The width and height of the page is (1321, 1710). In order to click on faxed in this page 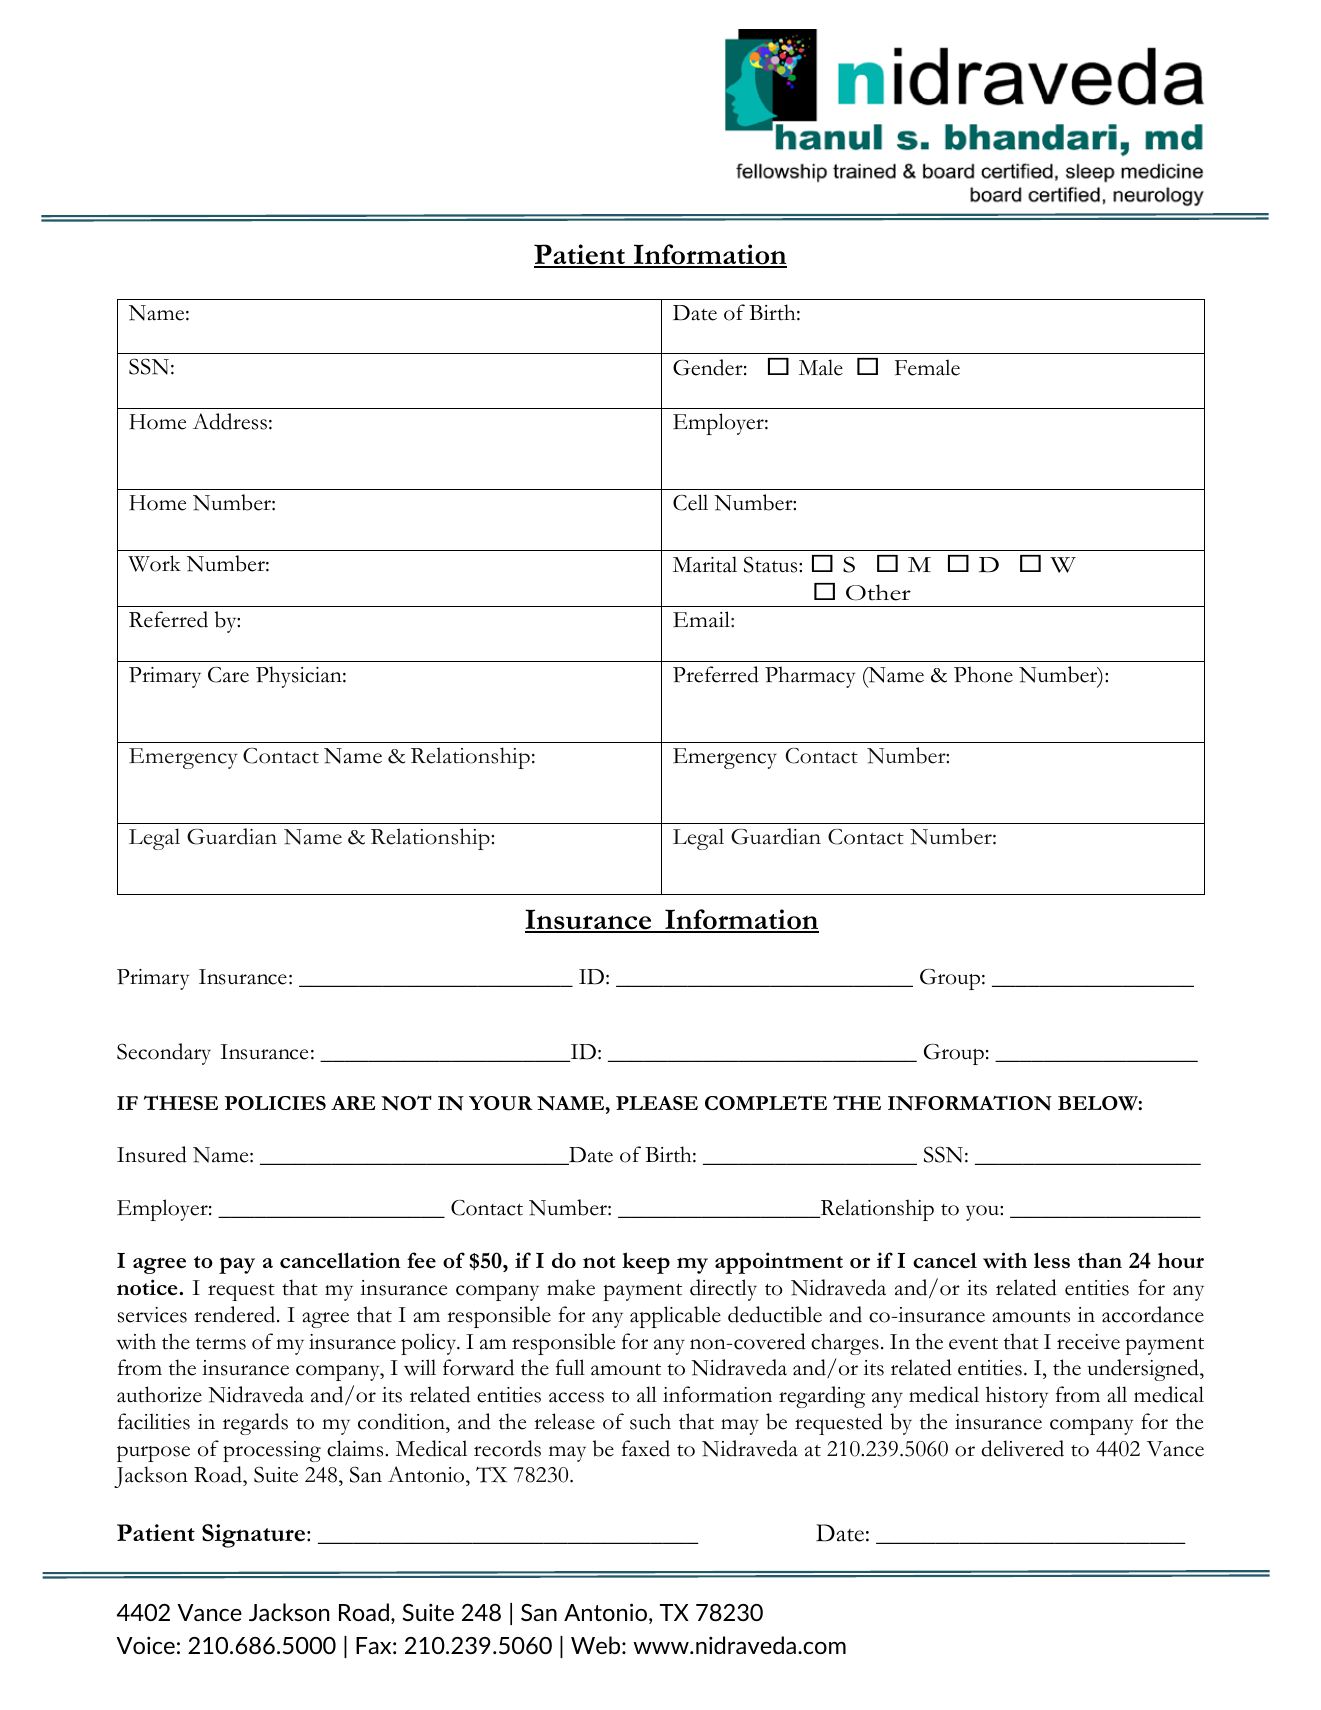, I will do `click(646, 1448)`.
